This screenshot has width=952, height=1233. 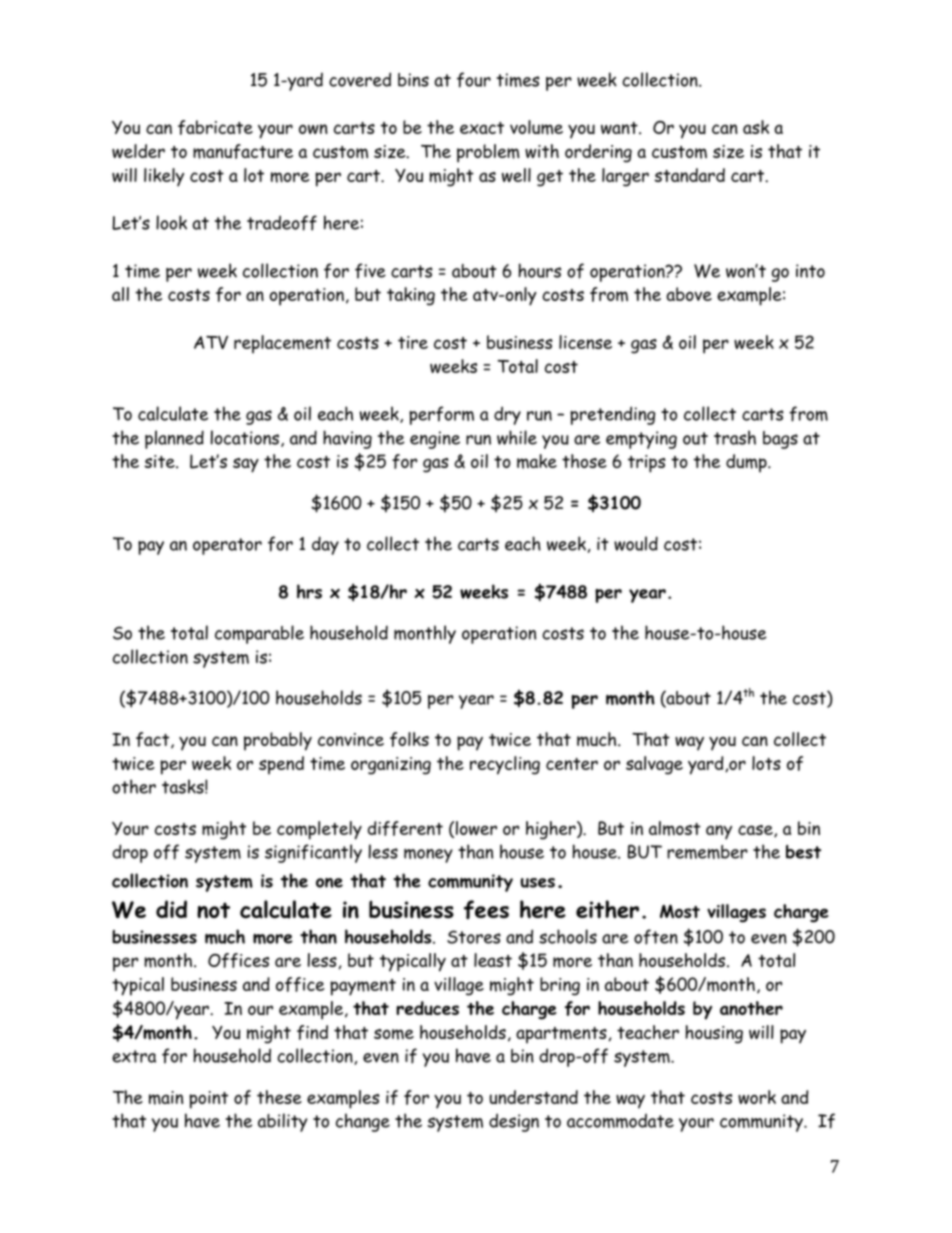 What do you see at coordinates (215, 127) in the screenshot?
I see `fabricate` at bounding box center [215, 127].
